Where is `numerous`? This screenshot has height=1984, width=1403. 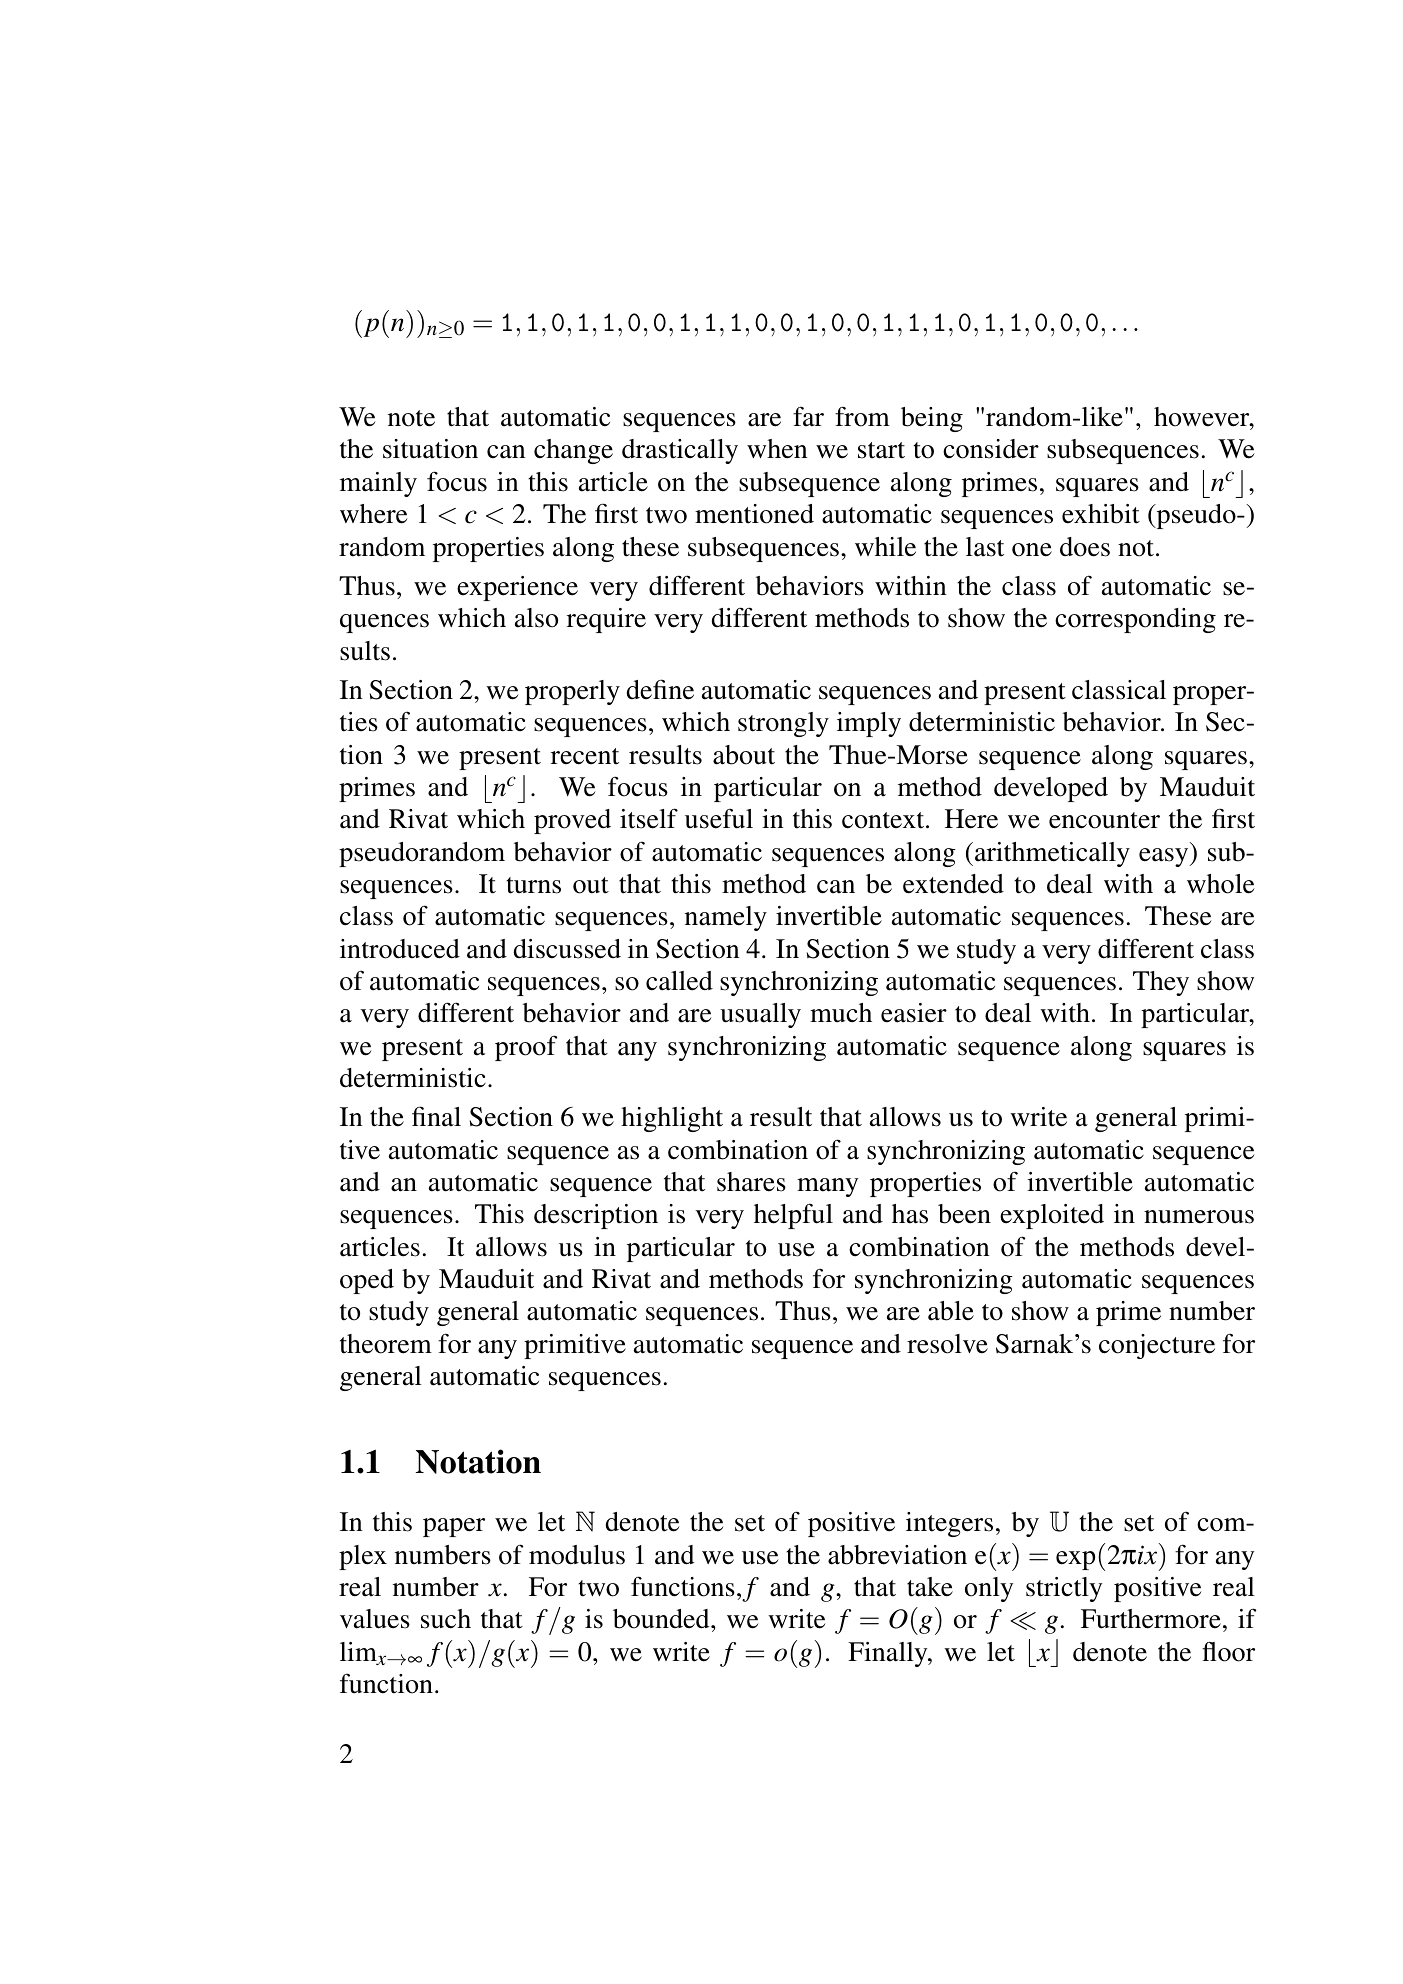
numerous is located at coordinates (1199, 1217).
